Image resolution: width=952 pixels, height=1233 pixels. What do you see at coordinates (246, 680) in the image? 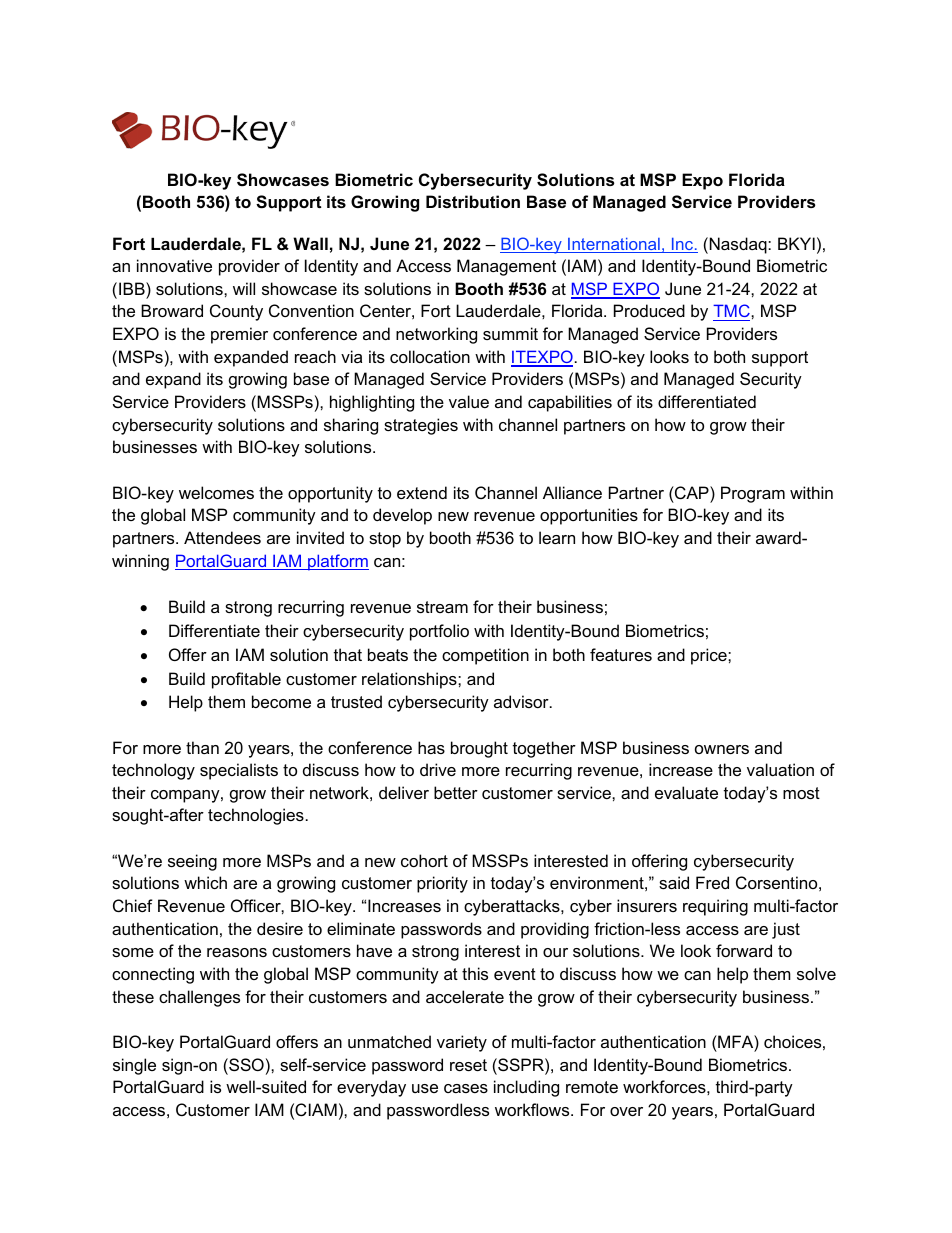
I see `profitable` at bounding box center [246, 680].
